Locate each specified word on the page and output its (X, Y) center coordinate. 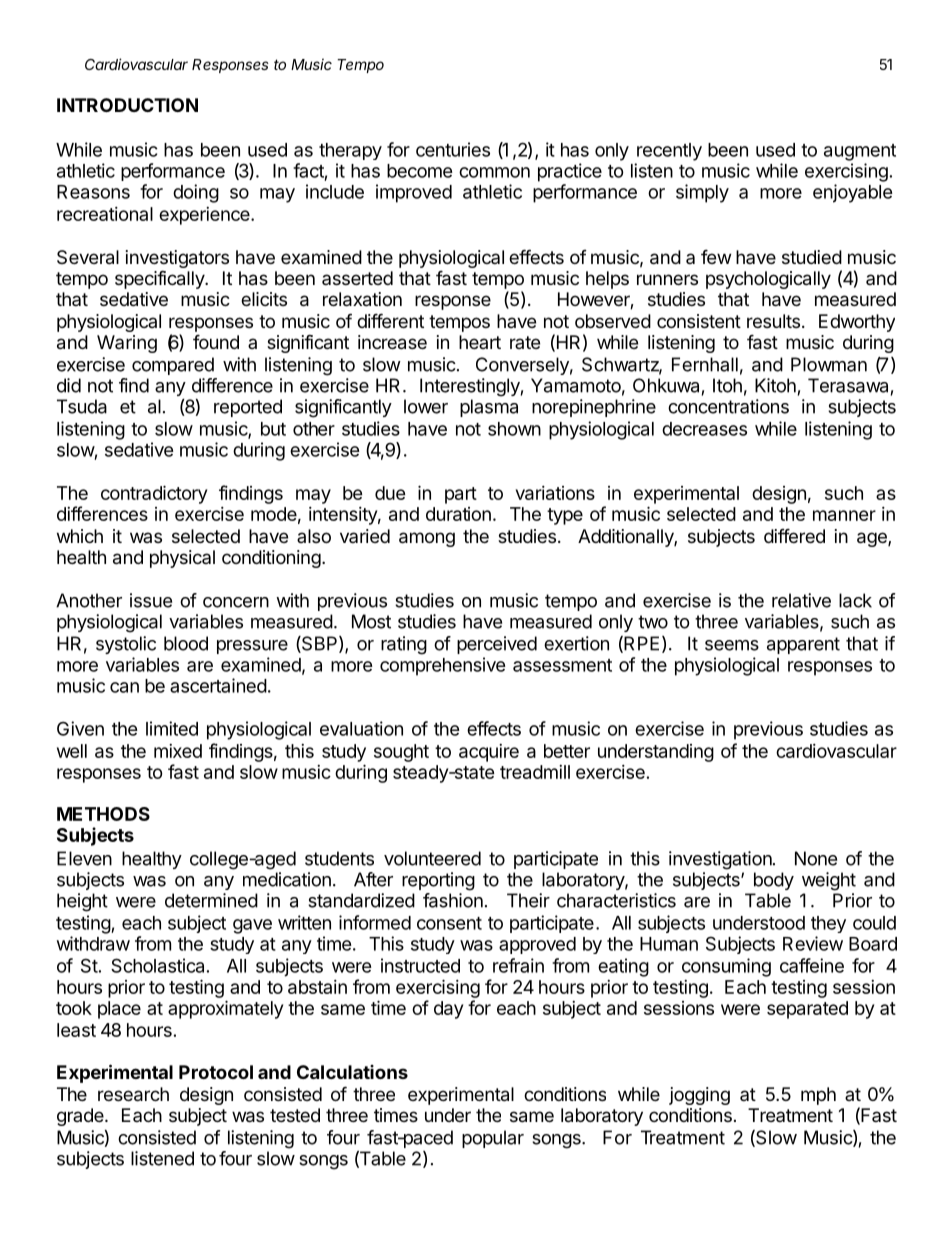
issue (151, 600)
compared (173, 366)
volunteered (432, 858)
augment (860, 152)
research (133, 1094)
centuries (453, 149)
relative (801, 600)
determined (211, 900)
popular (493, 1139)
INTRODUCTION (127, 105)
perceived (497, 645)
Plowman (829, 364)
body (774, 881)
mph (818, 1096)
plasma (489, 408)
